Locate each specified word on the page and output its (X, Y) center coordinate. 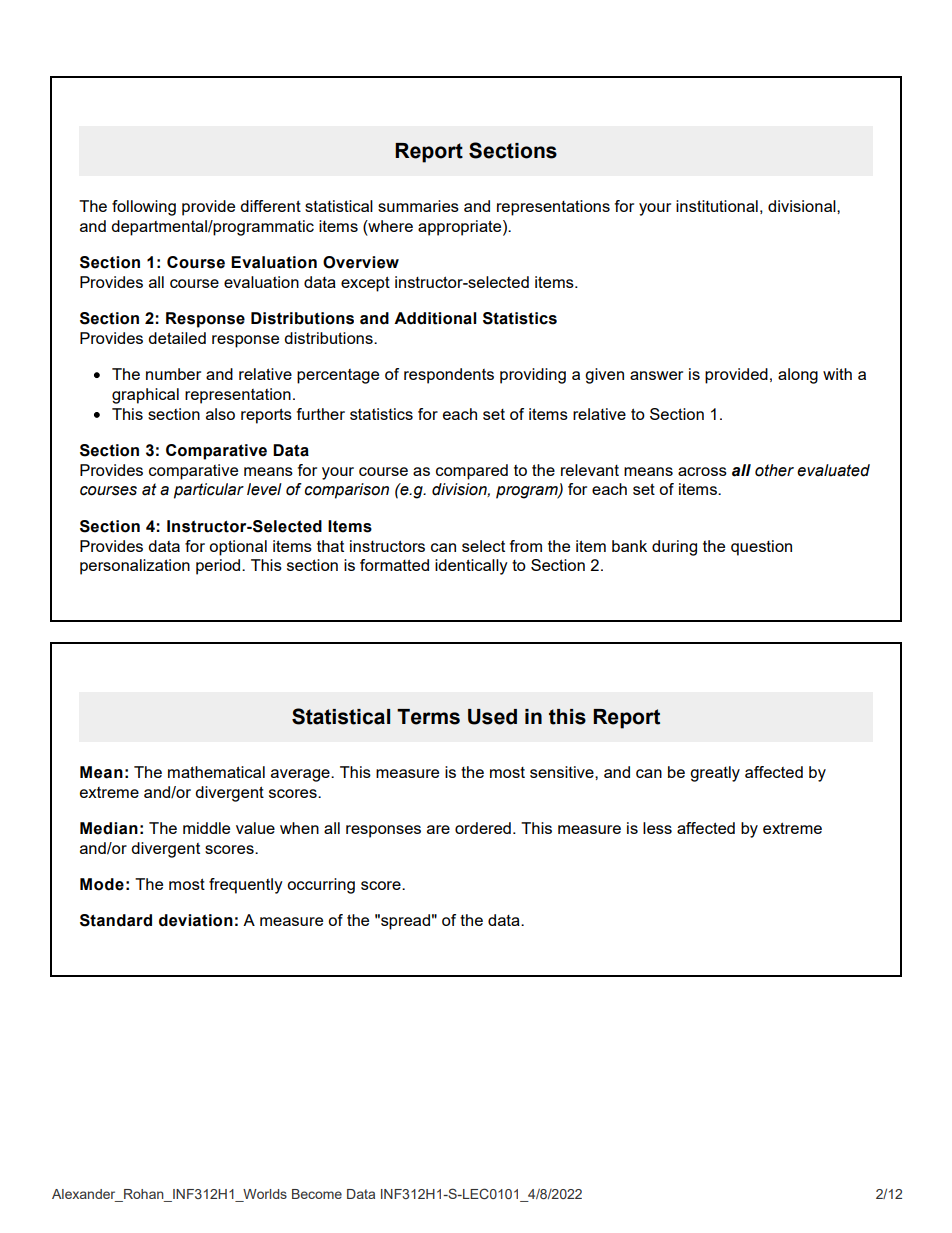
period (219, 567)
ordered (483, 828)
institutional (717, 206)
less (657, 828)
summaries (418, 206)
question (761, 548)
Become (317, 1194)
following (144, 208)
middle (206, 828)
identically (471, 567)
